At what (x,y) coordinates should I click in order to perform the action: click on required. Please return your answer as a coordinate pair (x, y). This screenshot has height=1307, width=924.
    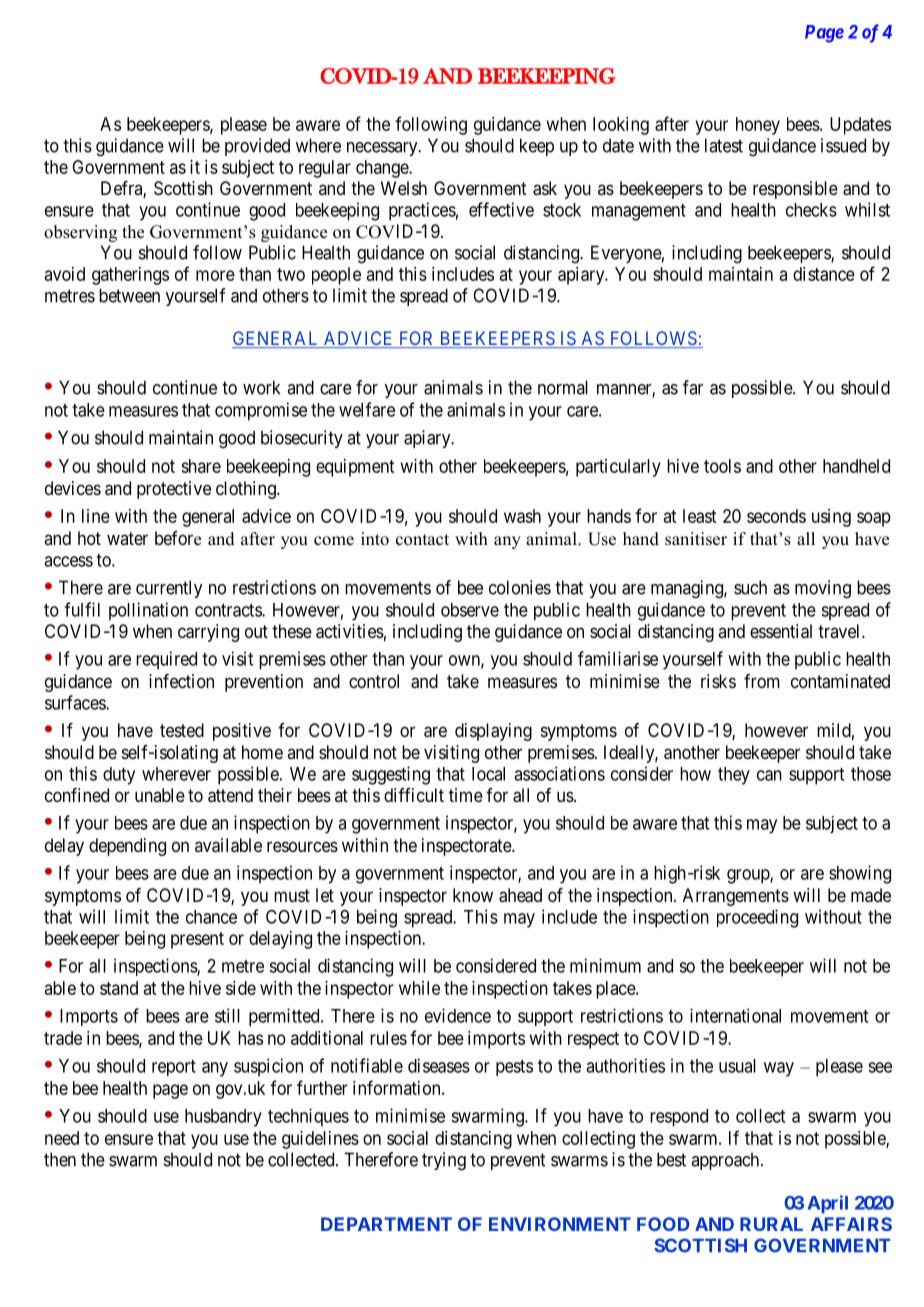
    Looking at the image, I should click on (166, 660).
